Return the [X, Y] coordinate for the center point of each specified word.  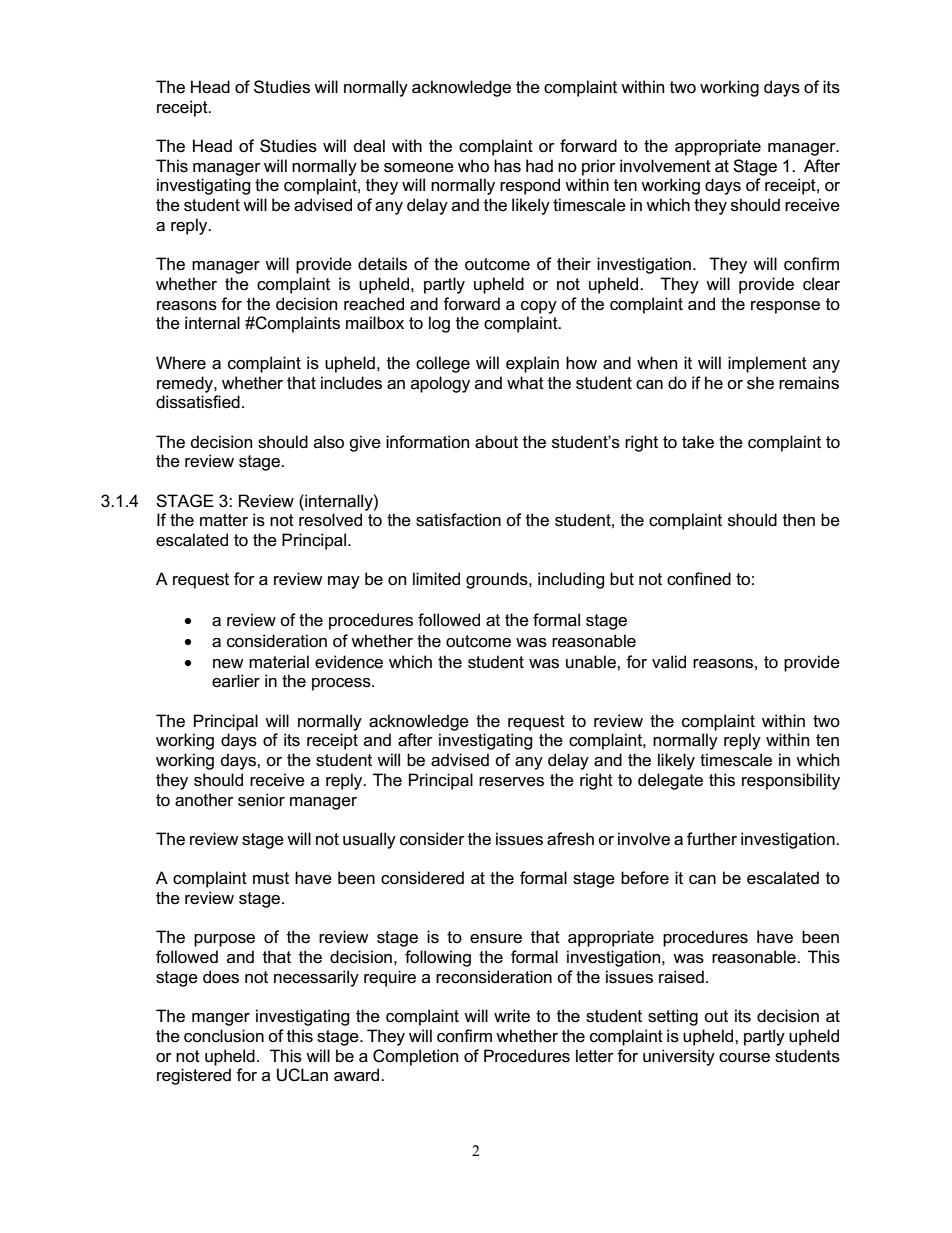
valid [669, 662]
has [507, 166]
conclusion [224, 1036]
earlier [236, 681]
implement [767, 364]
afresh [570, 839]
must [271, 878]
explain [532, 364]
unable [592, 662]
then [799, 519]
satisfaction [458, 520]
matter [224, 520]
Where [181, 363]
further [712, 839]
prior [599, 167]
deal [369, 145]
